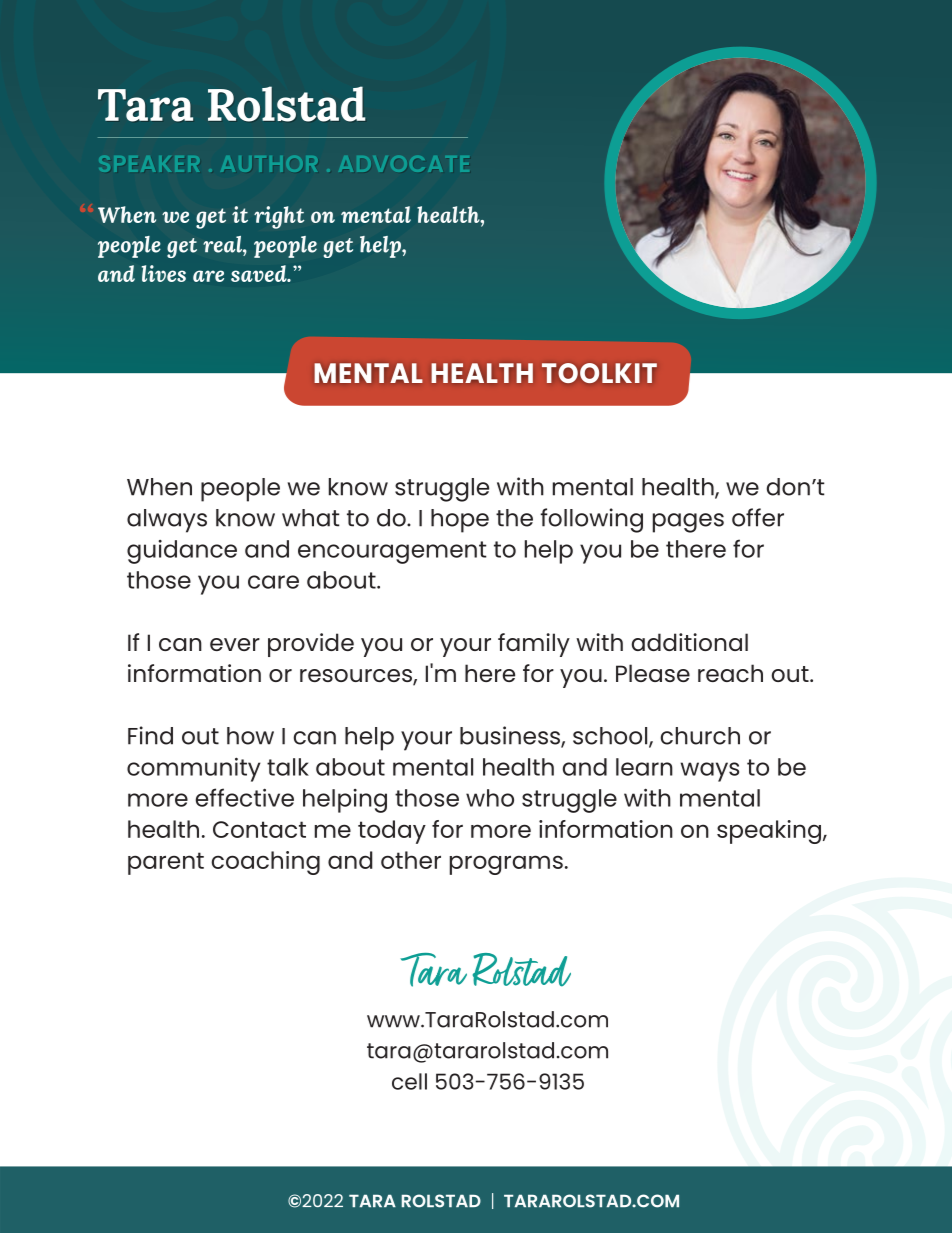 The width and height of the page is (952, 1233). Describe the element at coordinates (506, 865) in the page. I see `programs` at that location.
